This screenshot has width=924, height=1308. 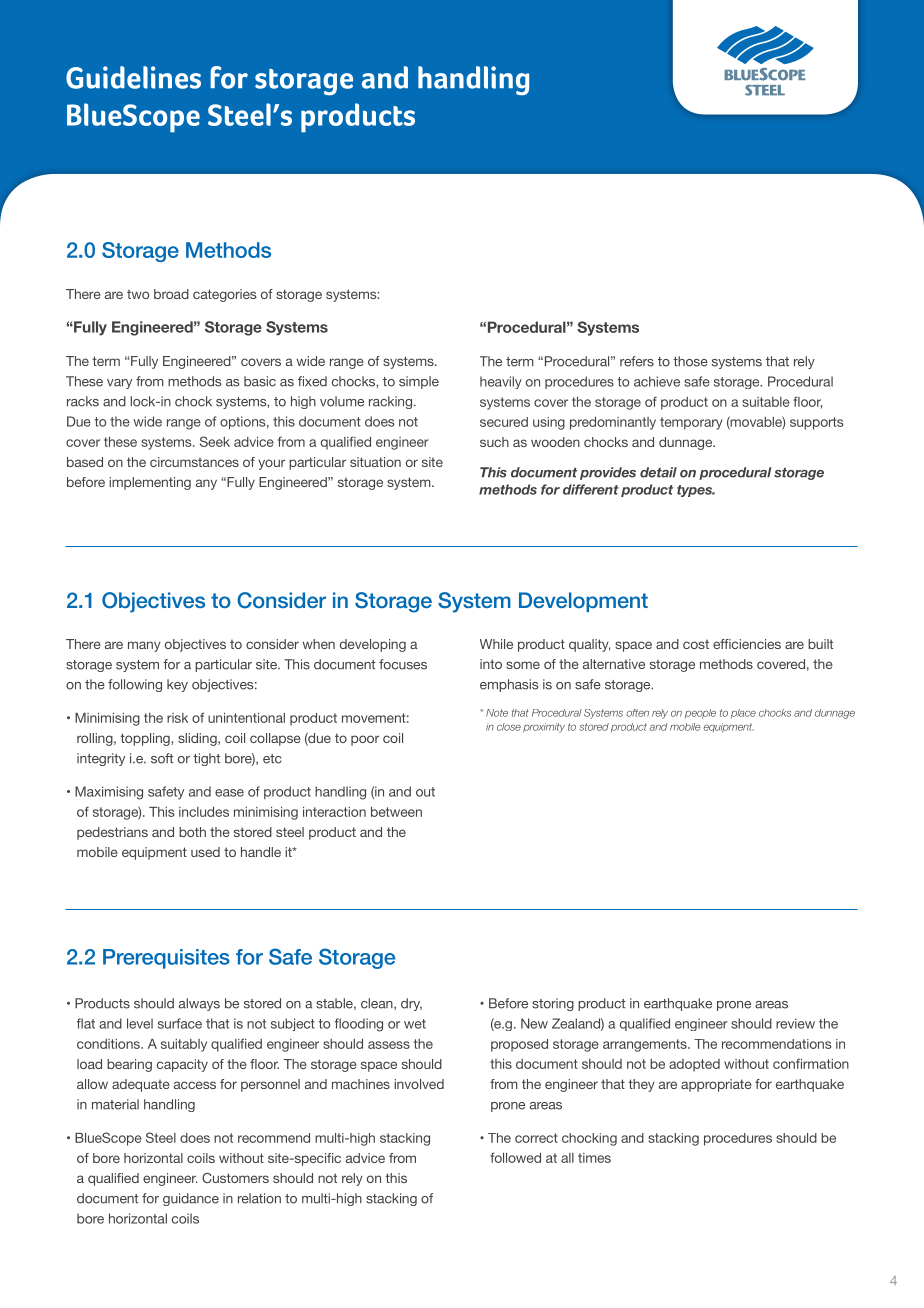 I want to click on those, so click(x=690, y=361).
